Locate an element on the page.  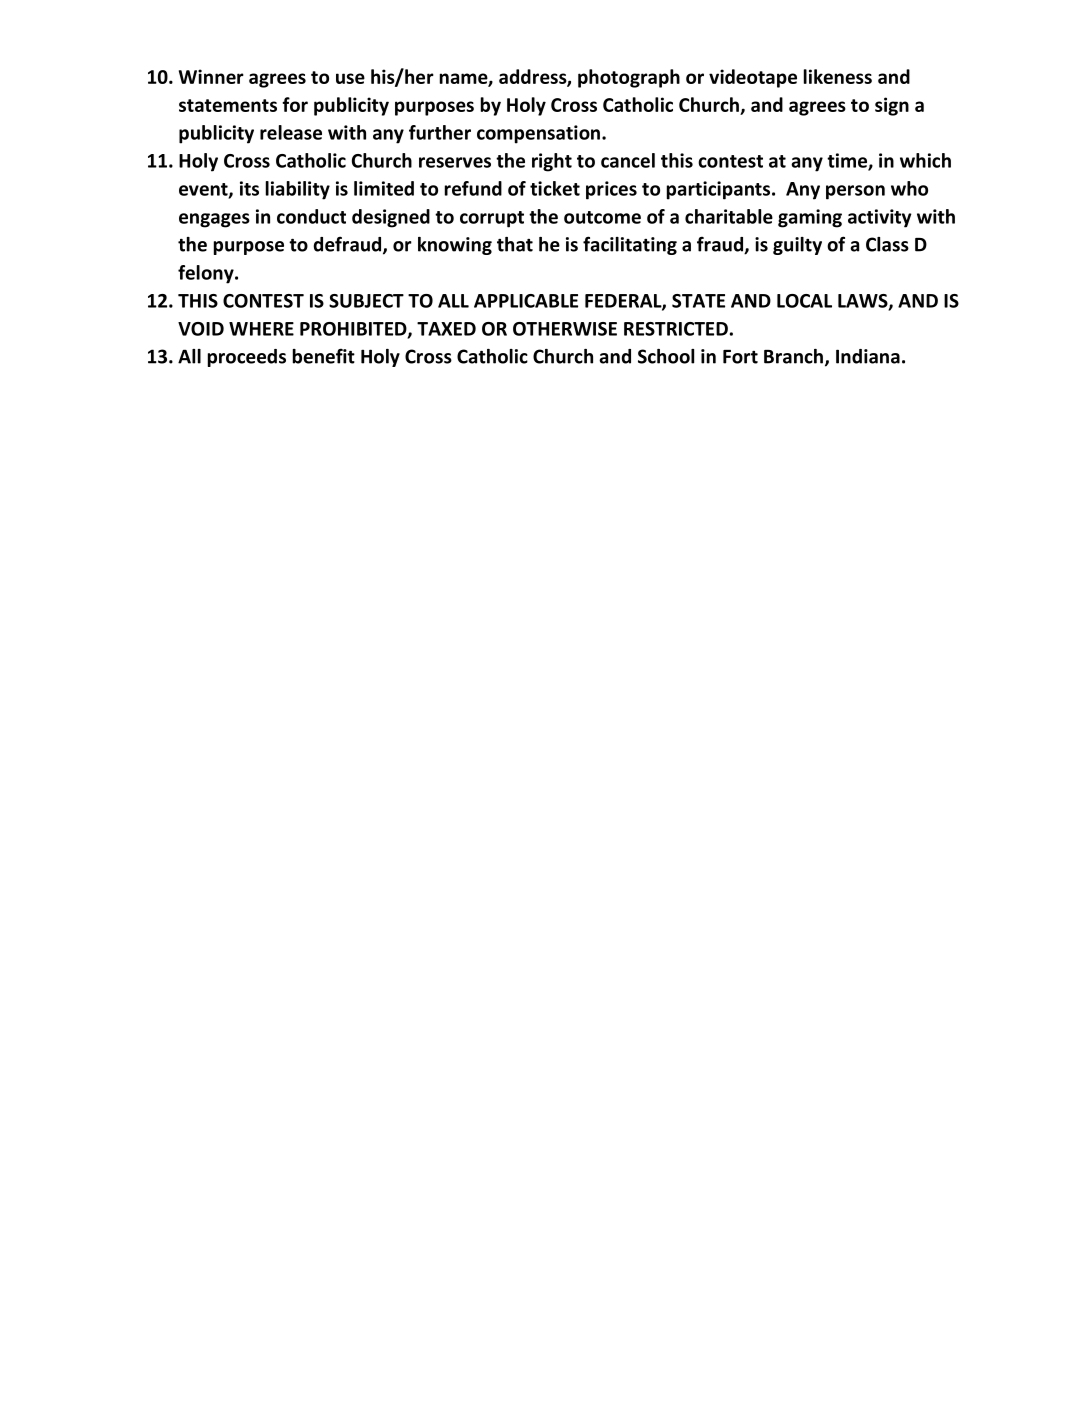
conduct is located at coordinates (311, 216).
